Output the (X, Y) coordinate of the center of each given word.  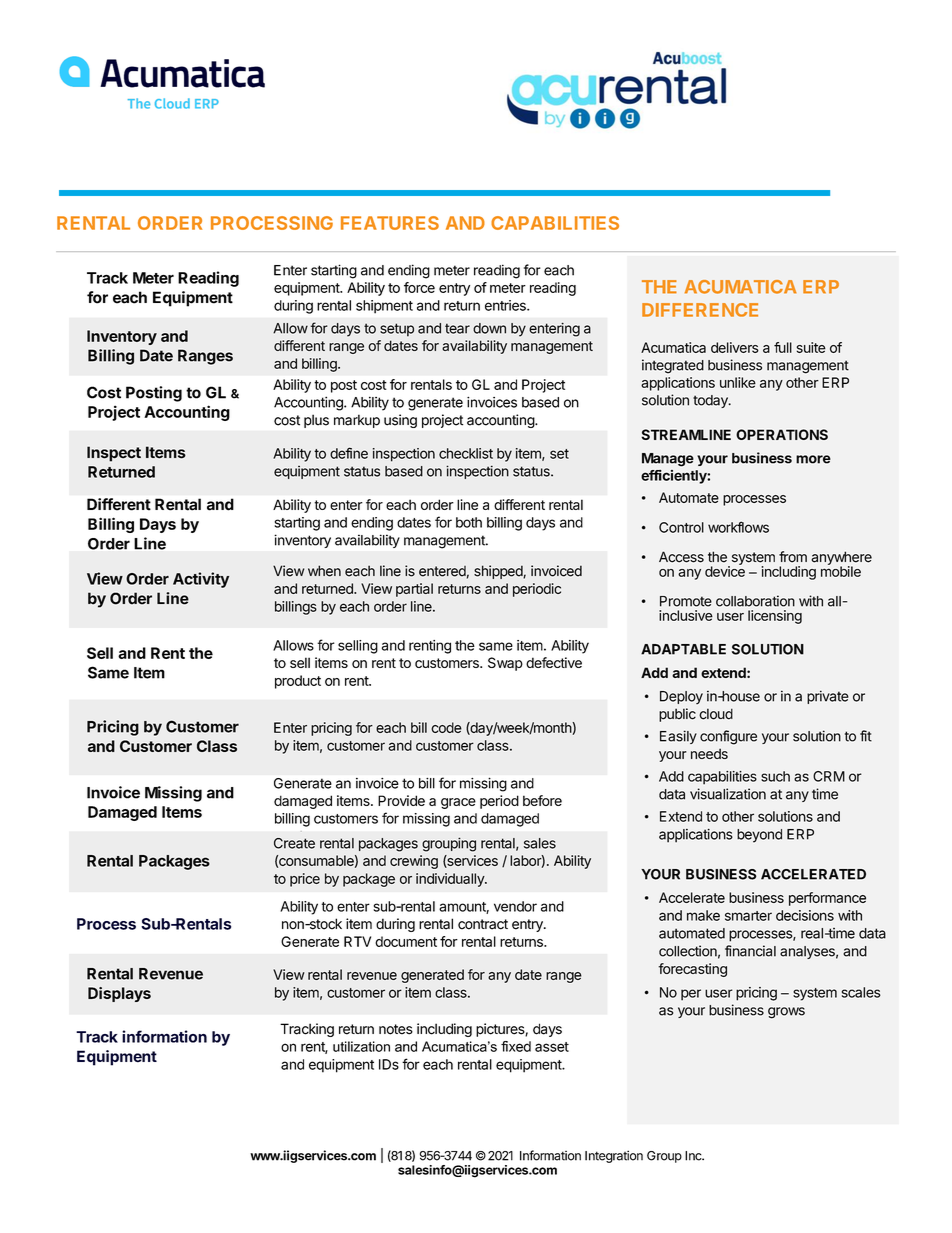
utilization (361, 1046)
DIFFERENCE (700, 310)
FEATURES (390, 223)
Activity (201, 580)
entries (506, 305)
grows (786, 1013)
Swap (505, 664)
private (828, 697)
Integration (614, 1156)
